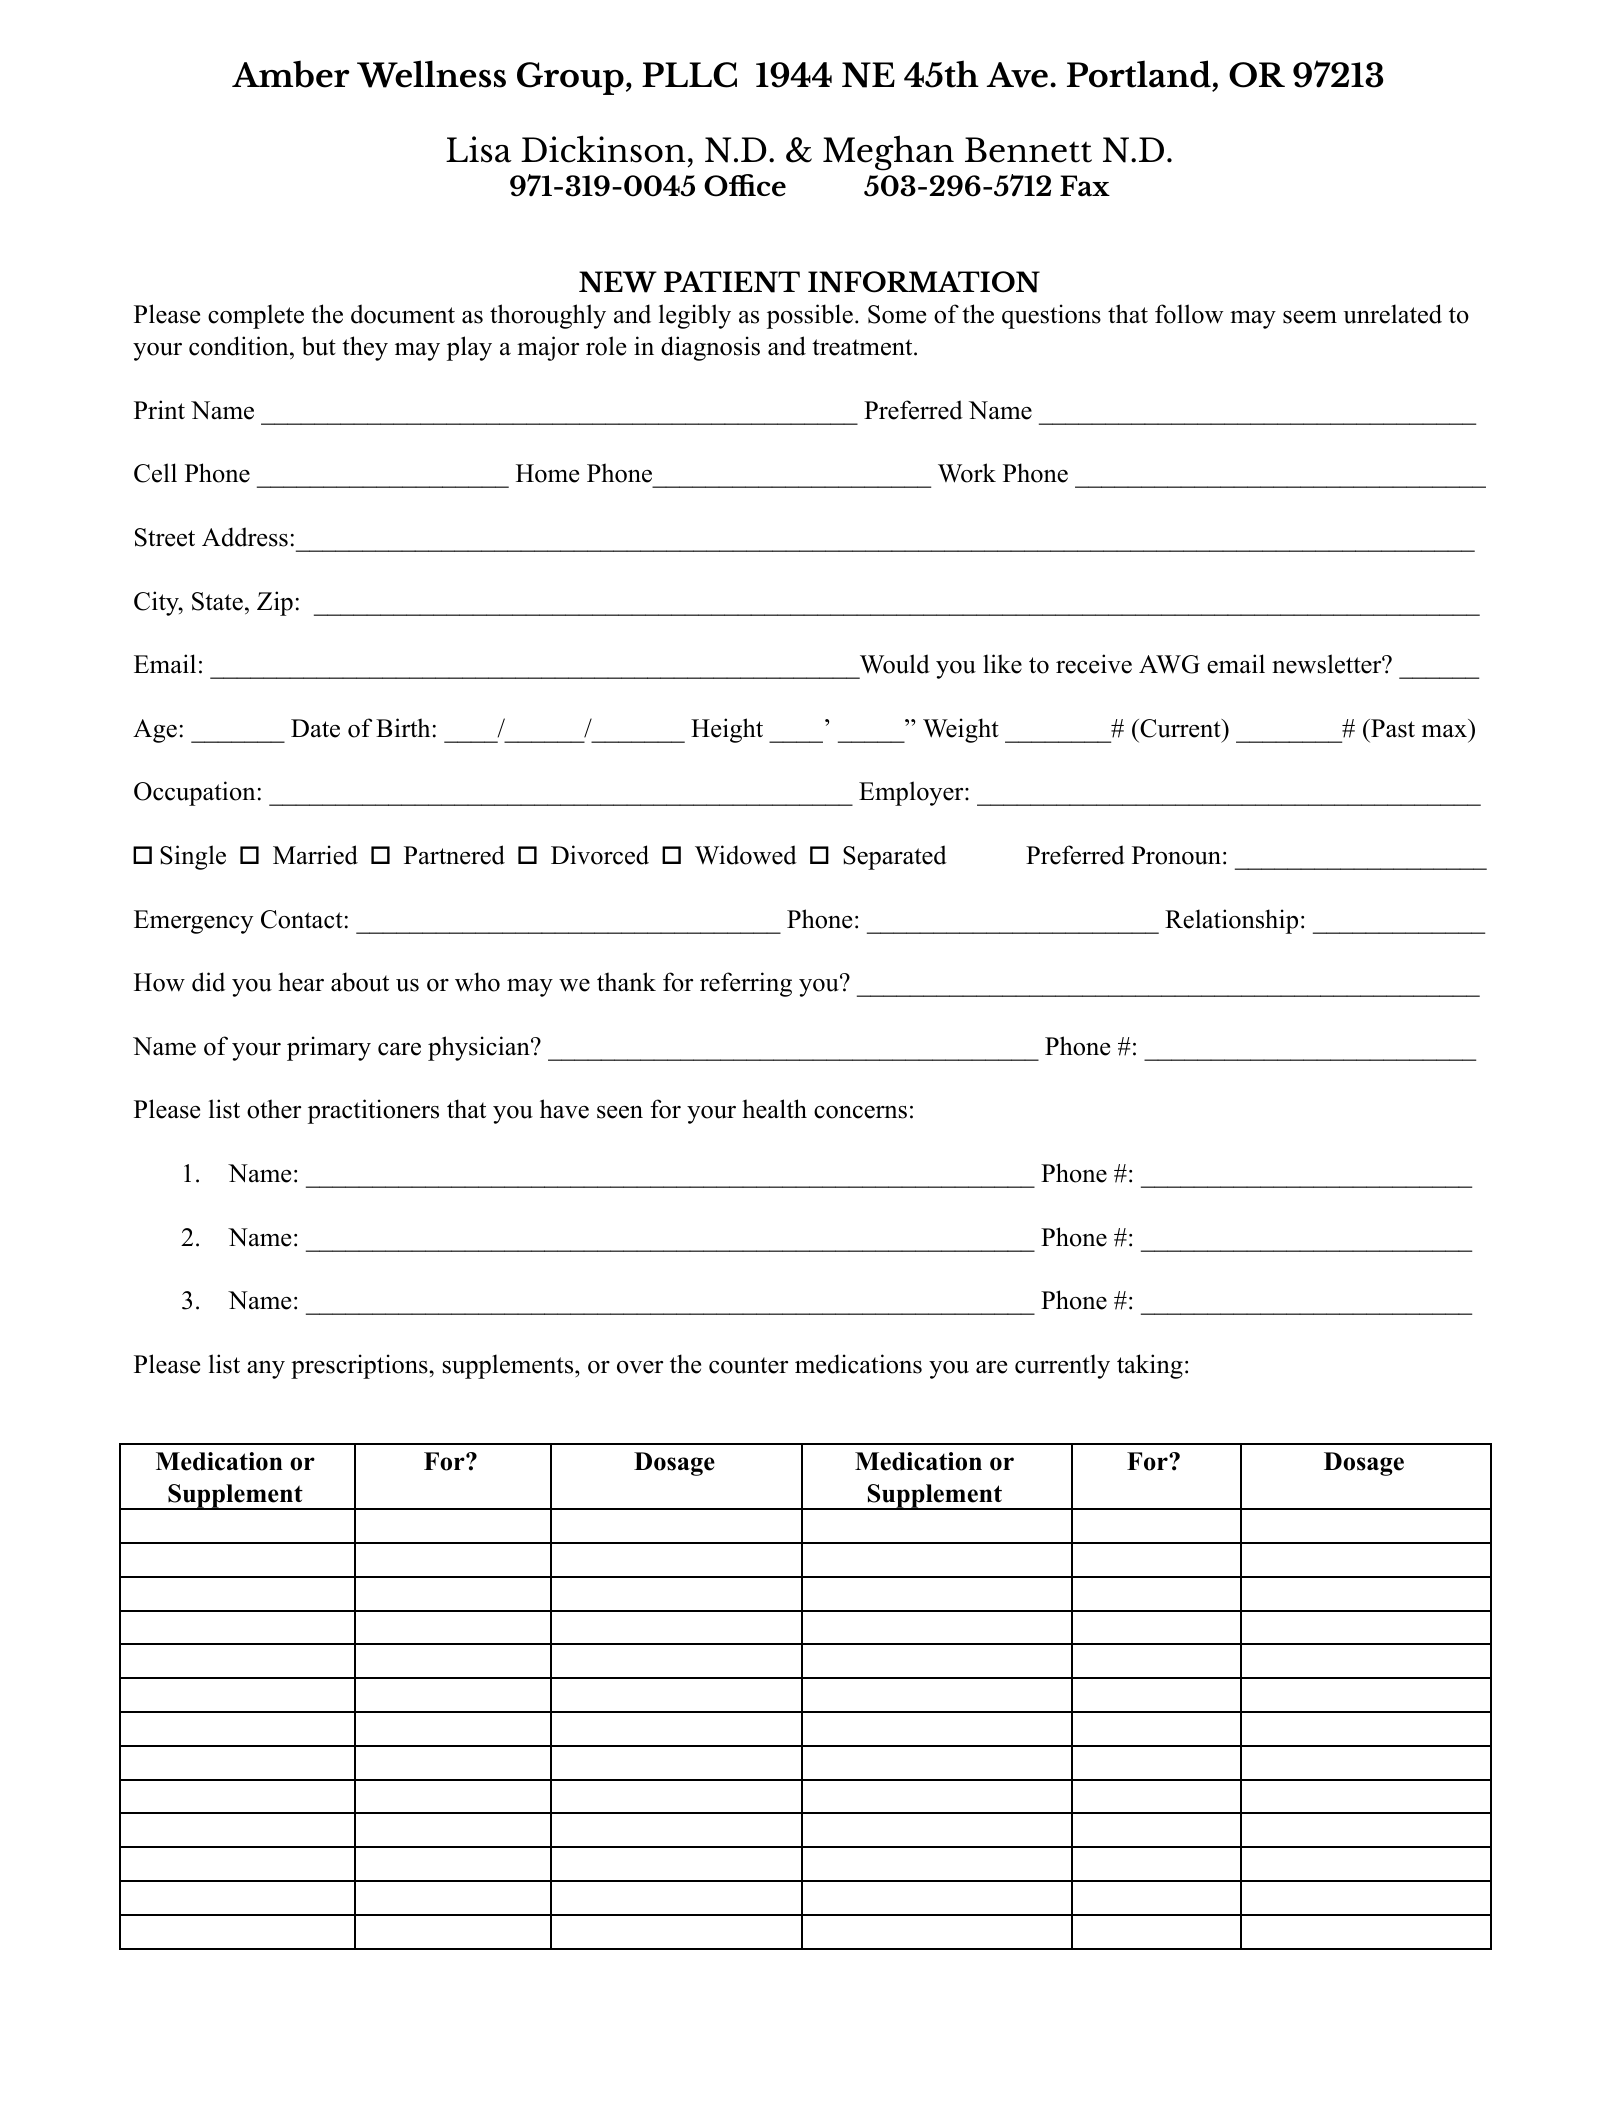 This image has width=1624, height=2102. I want to click on Meghan, so click(888, 153).
